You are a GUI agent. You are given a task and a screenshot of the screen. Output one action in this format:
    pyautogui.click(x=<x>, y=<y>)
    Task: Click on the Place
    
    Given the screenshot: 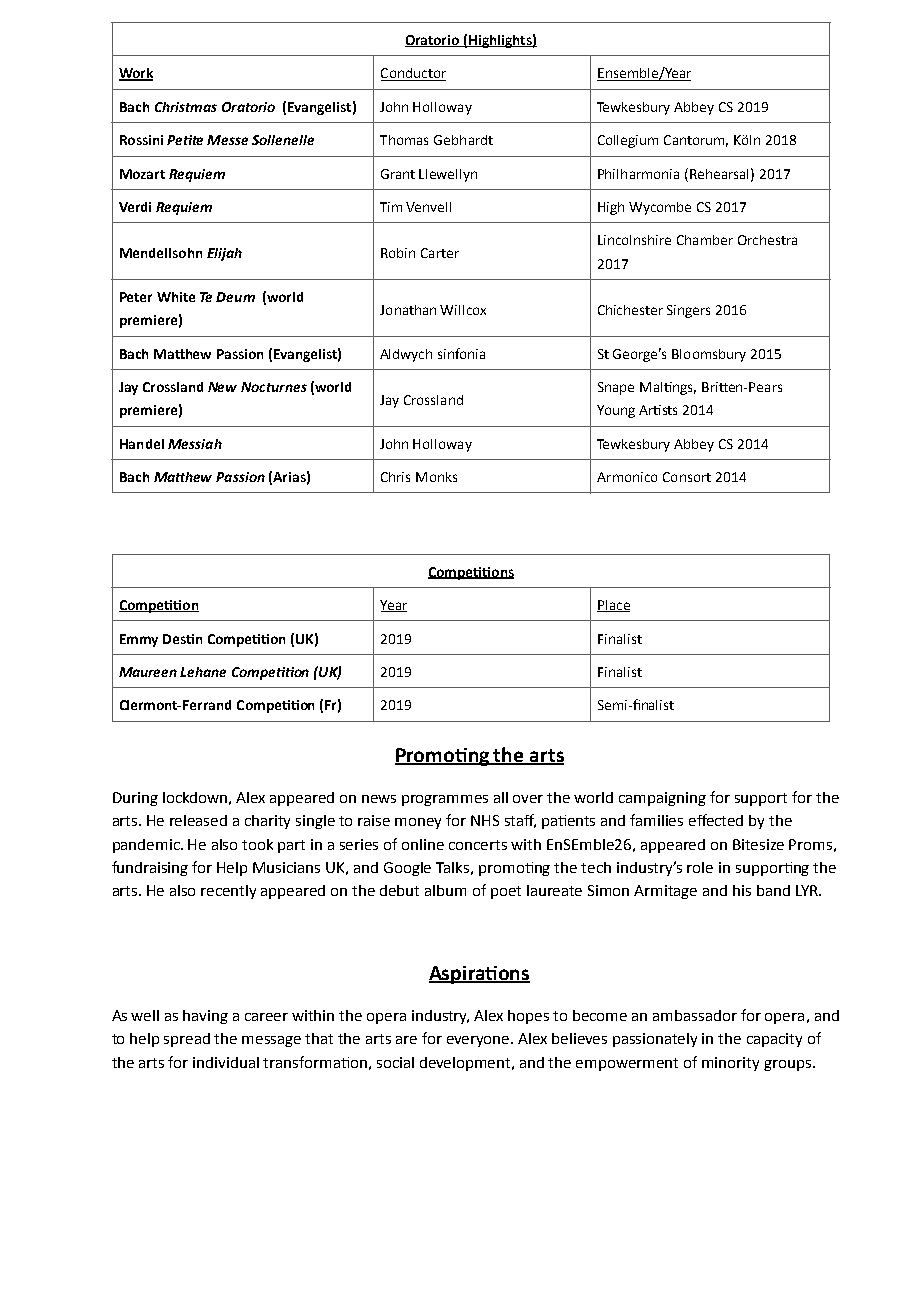 What is the action you would take?
    pyautogui.click(x=613, y=606)
